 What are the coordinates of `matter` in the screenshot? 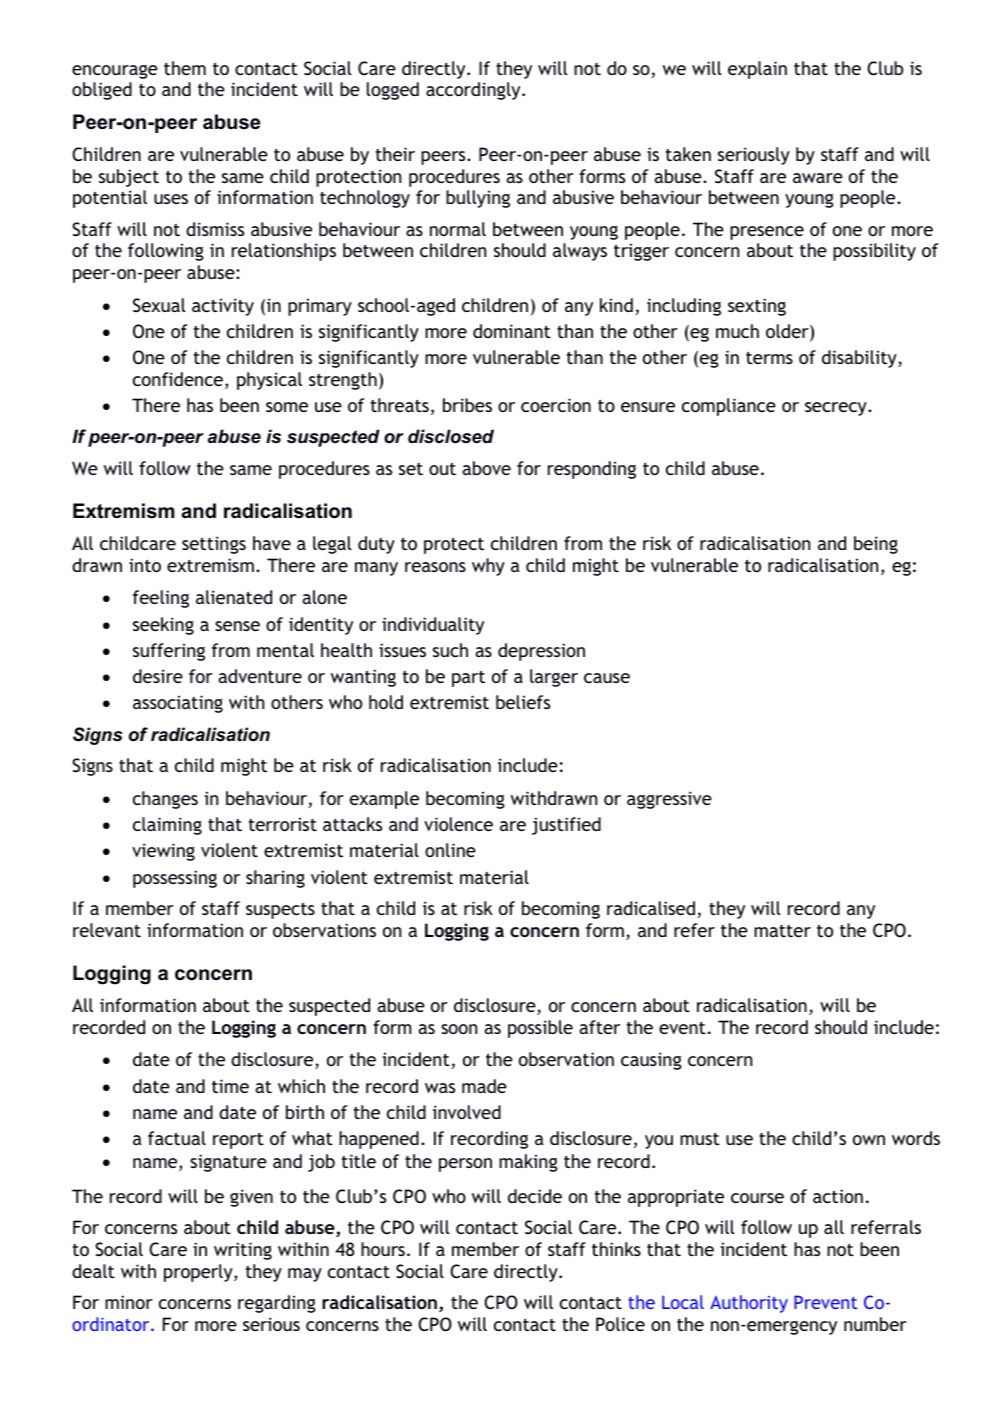 It's located at (782, 931).
